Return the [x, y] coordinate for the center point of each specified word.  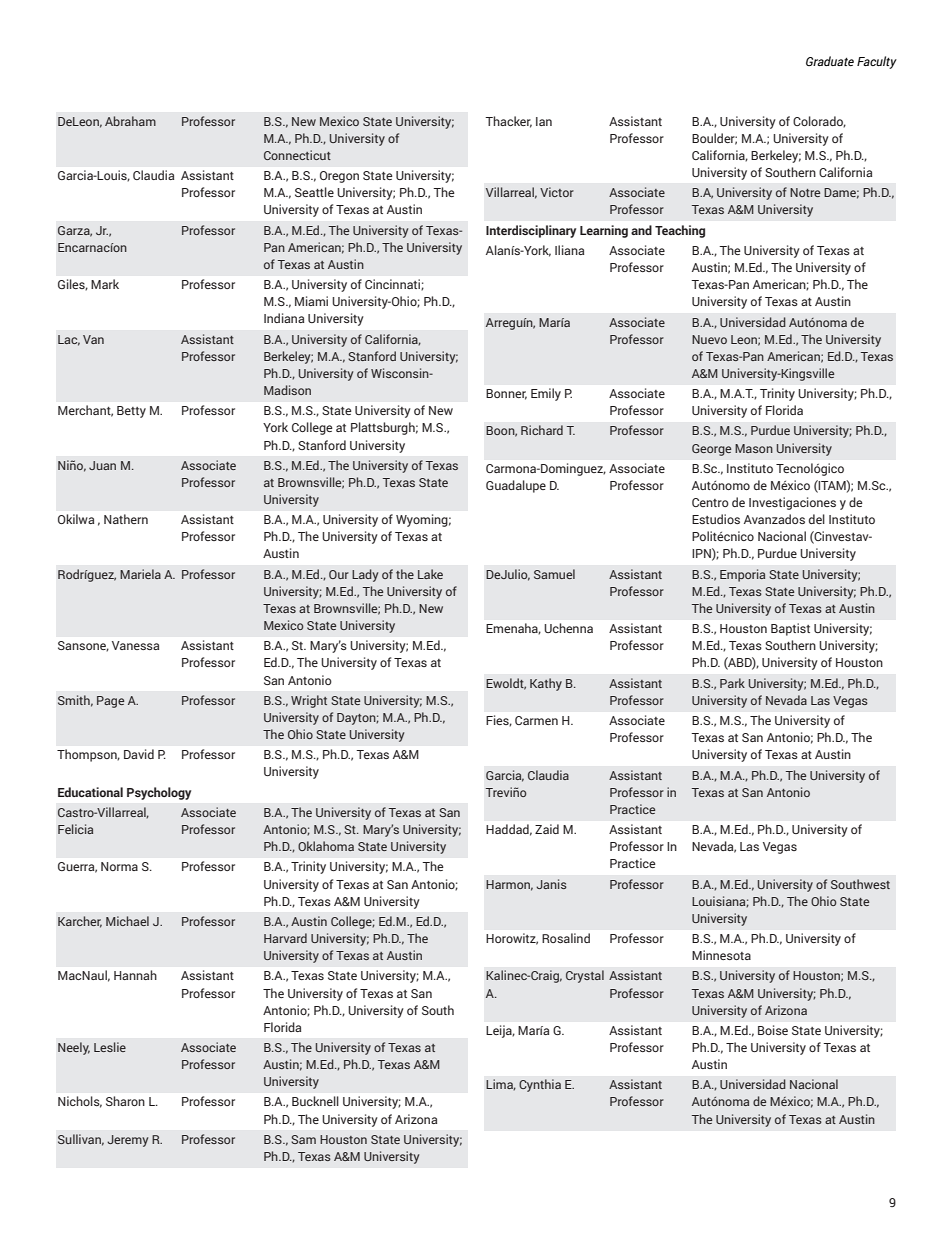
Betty [131, 412]
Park [732, 683]
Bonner [506, 394]
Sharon [125, 1101]
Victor [557, 192]
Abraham [130, 121]
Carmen [536, 720]
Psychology [159, 793]
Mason [754, 448]
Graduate [830, 61]
